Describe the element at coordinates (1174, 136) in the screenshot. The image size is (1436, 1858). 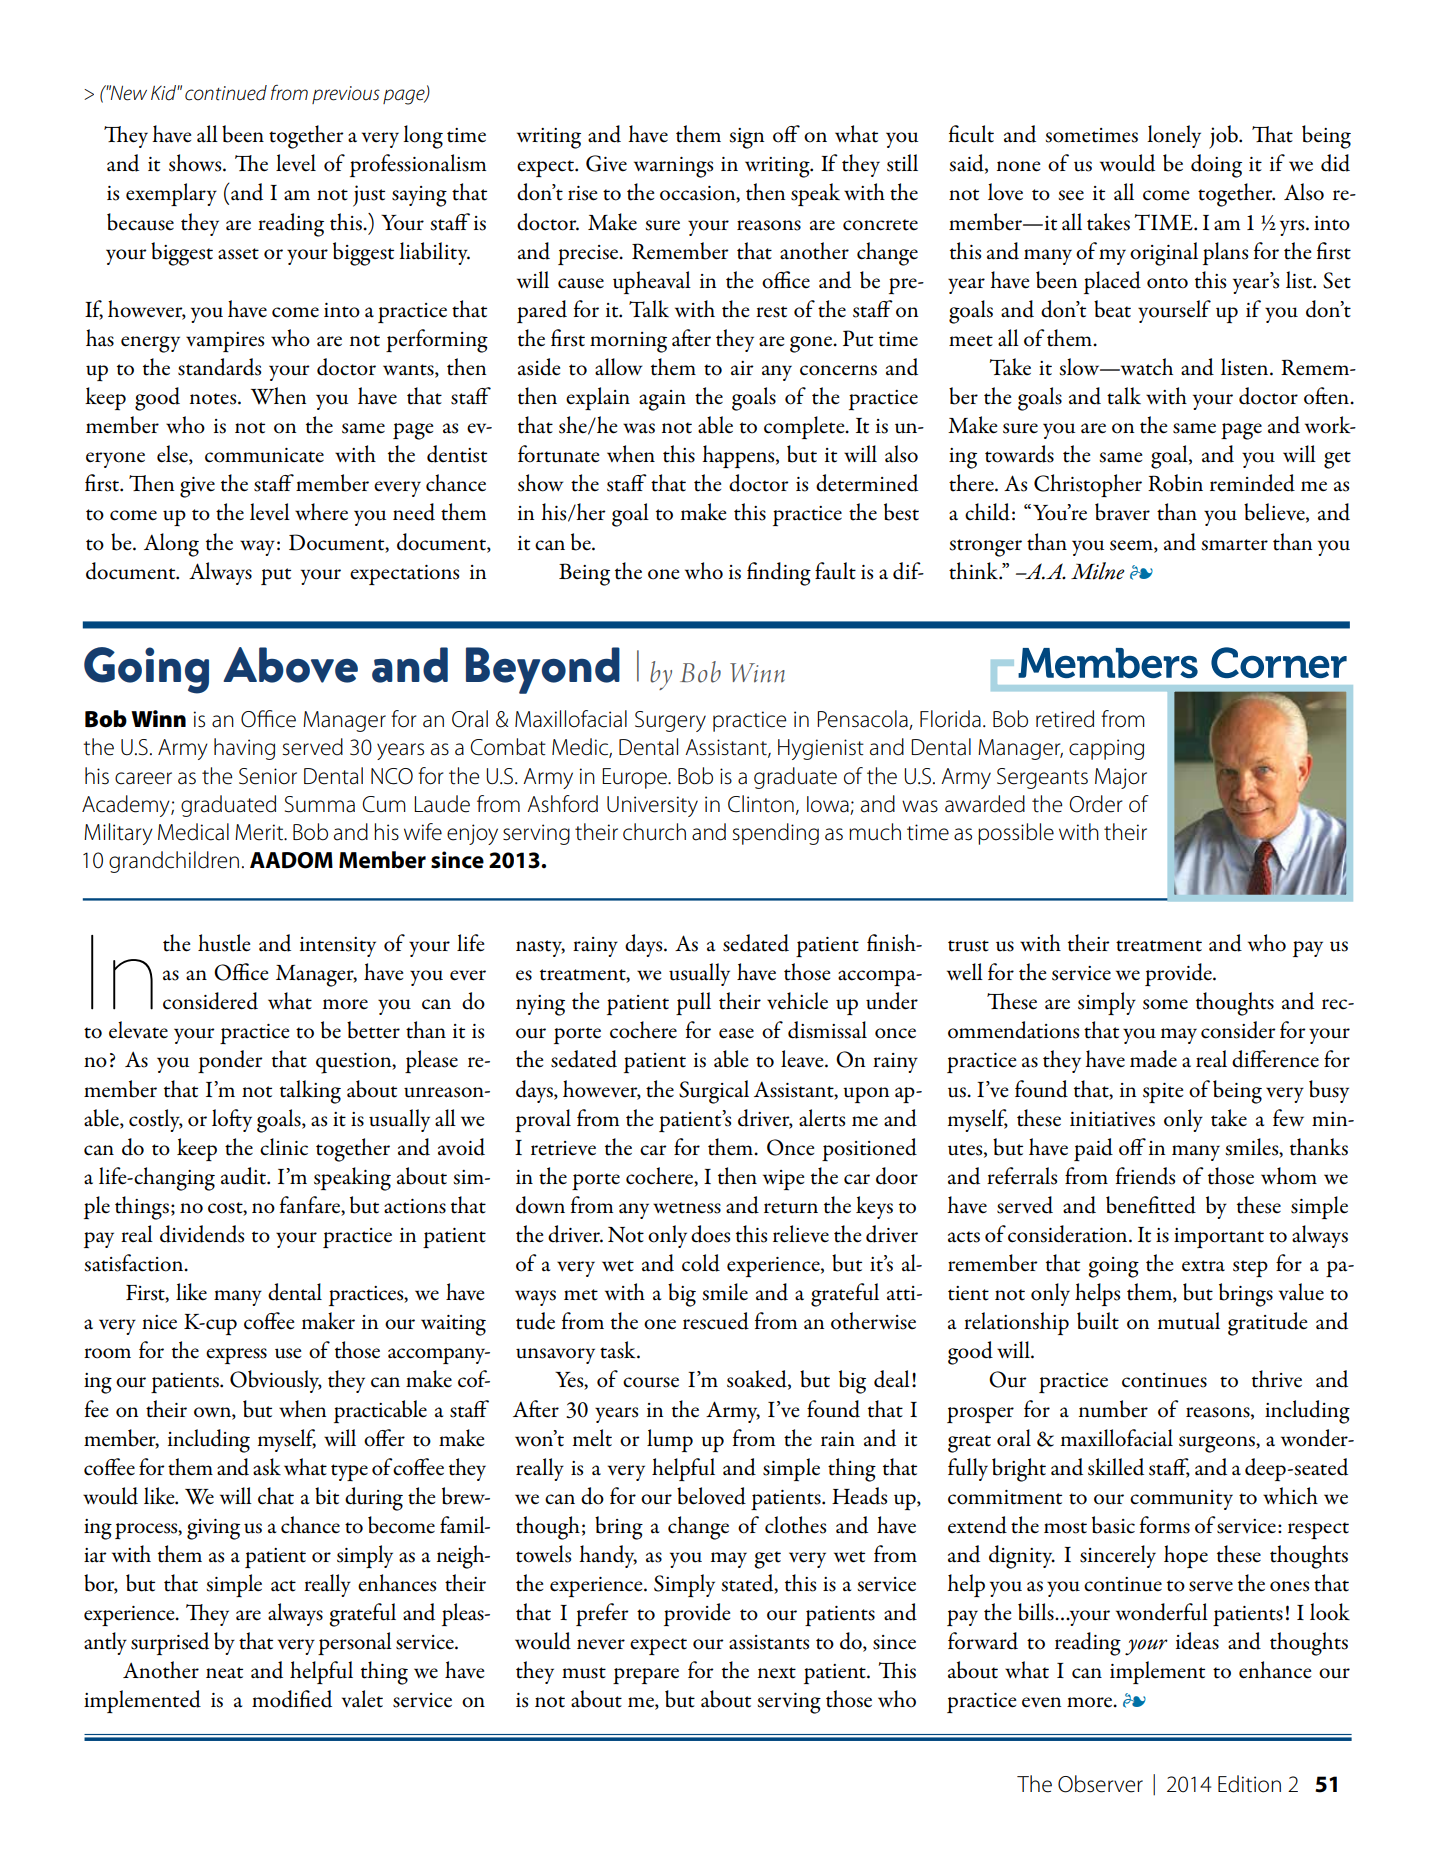
I see `lonely` at that location.
